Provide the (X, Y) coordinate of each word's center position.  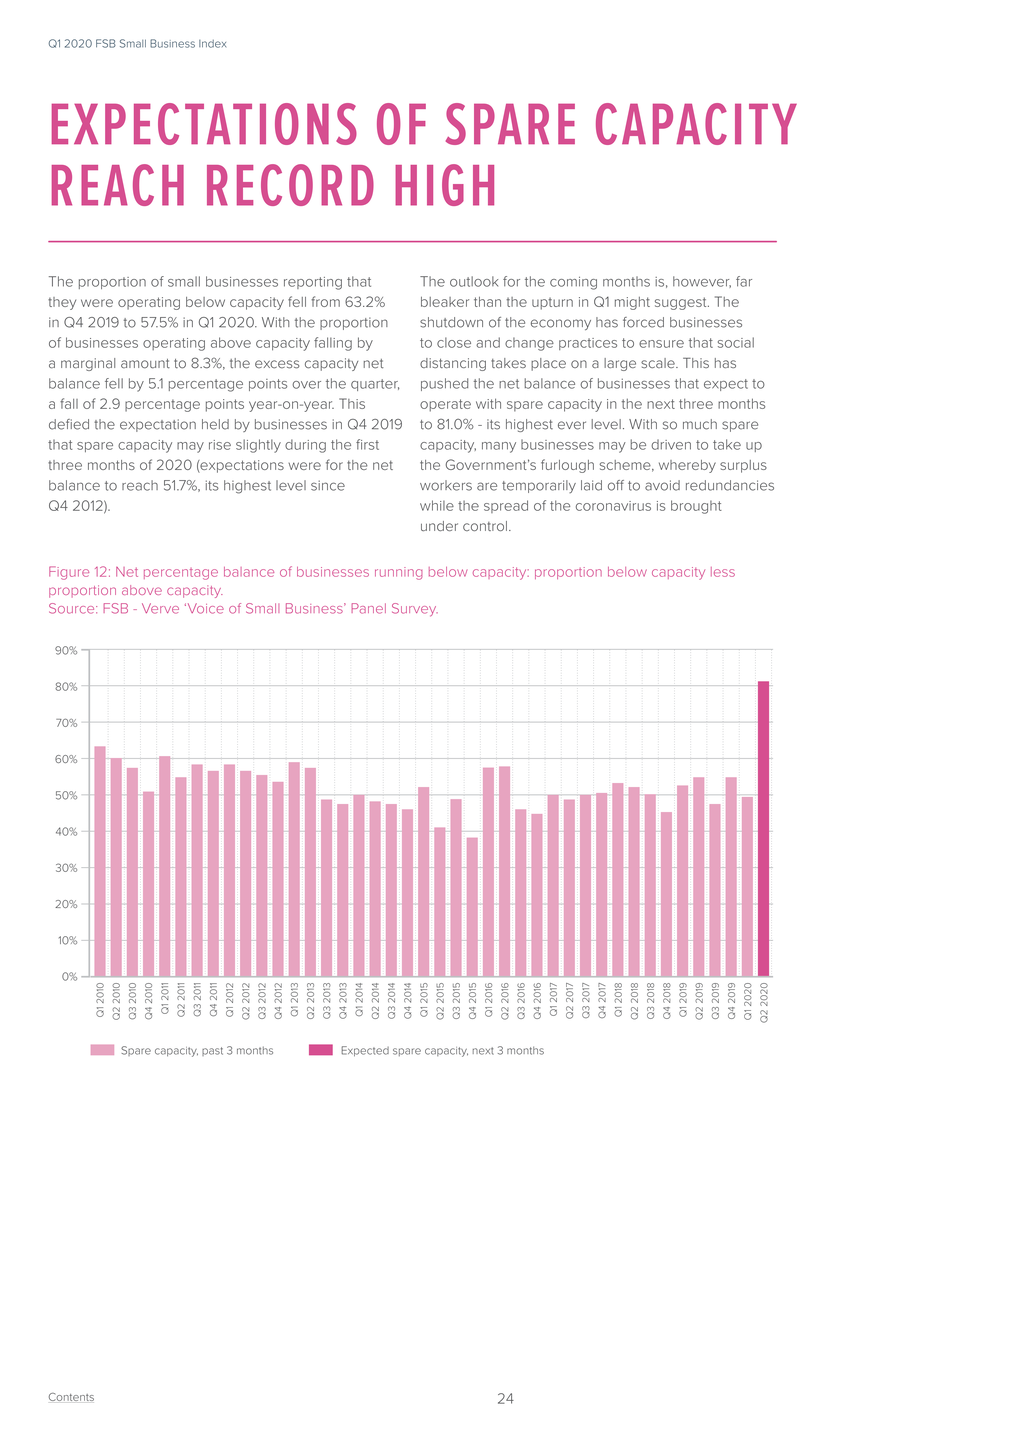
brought (696, 507)
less (723, 572)
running (398, 573)
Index (212, 44)
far (744, 281)
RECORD (290, 185)
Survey (415, 610)
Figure (69, 573)
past (212, 1051)
